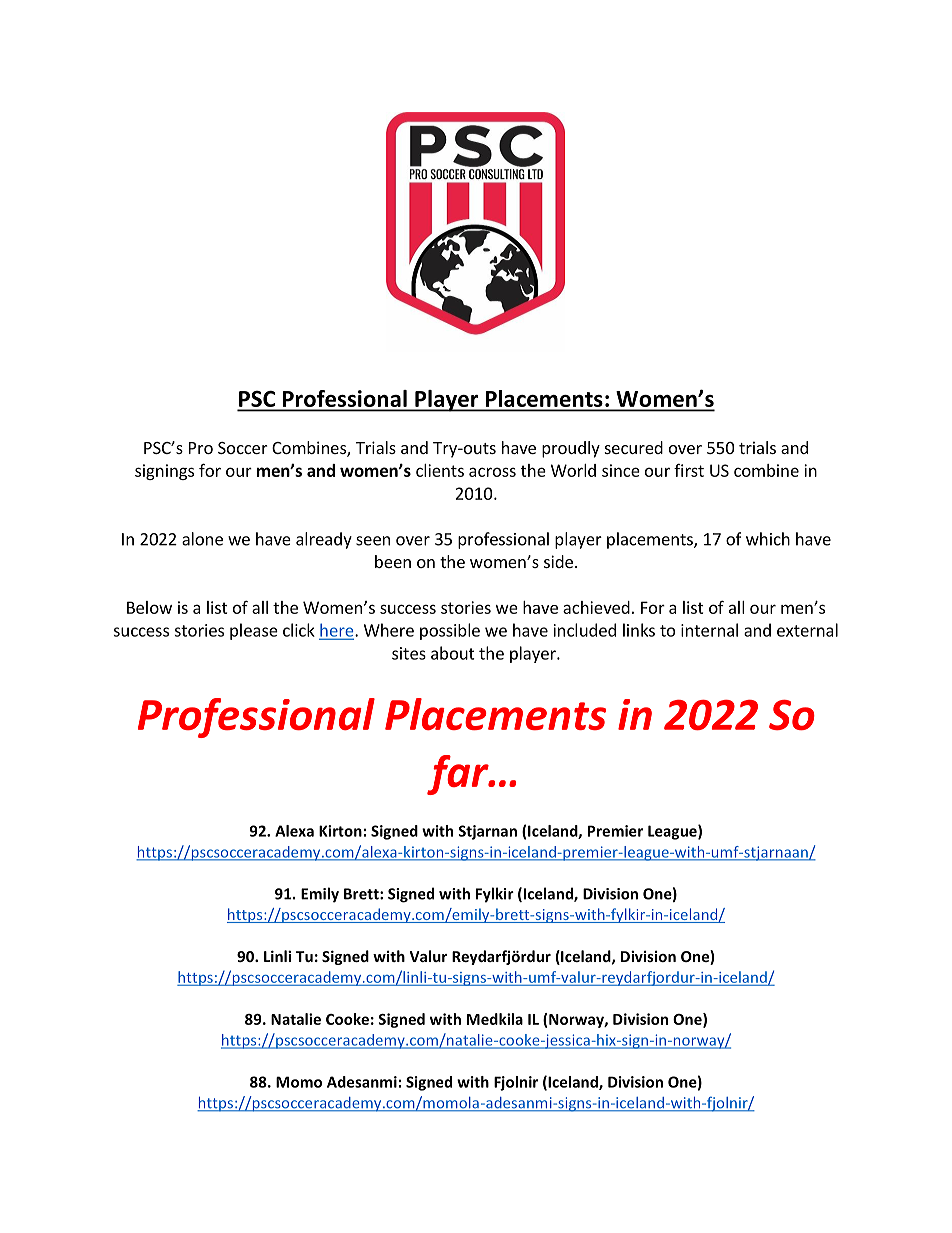  Describe the element at coordinates (558, 561) in the screenshot. I see `side` at that location.
